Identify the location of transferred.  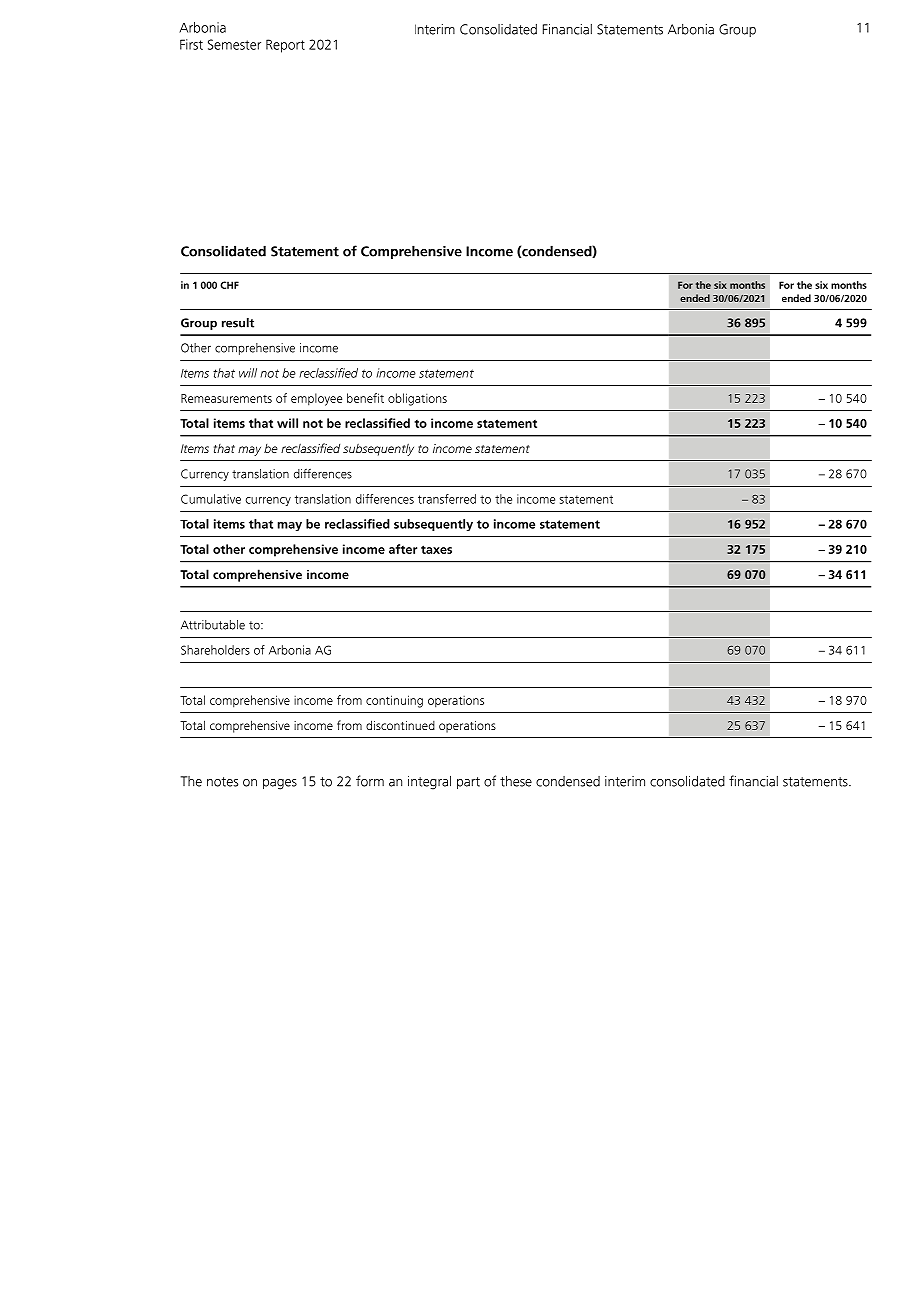
(447, 499).
